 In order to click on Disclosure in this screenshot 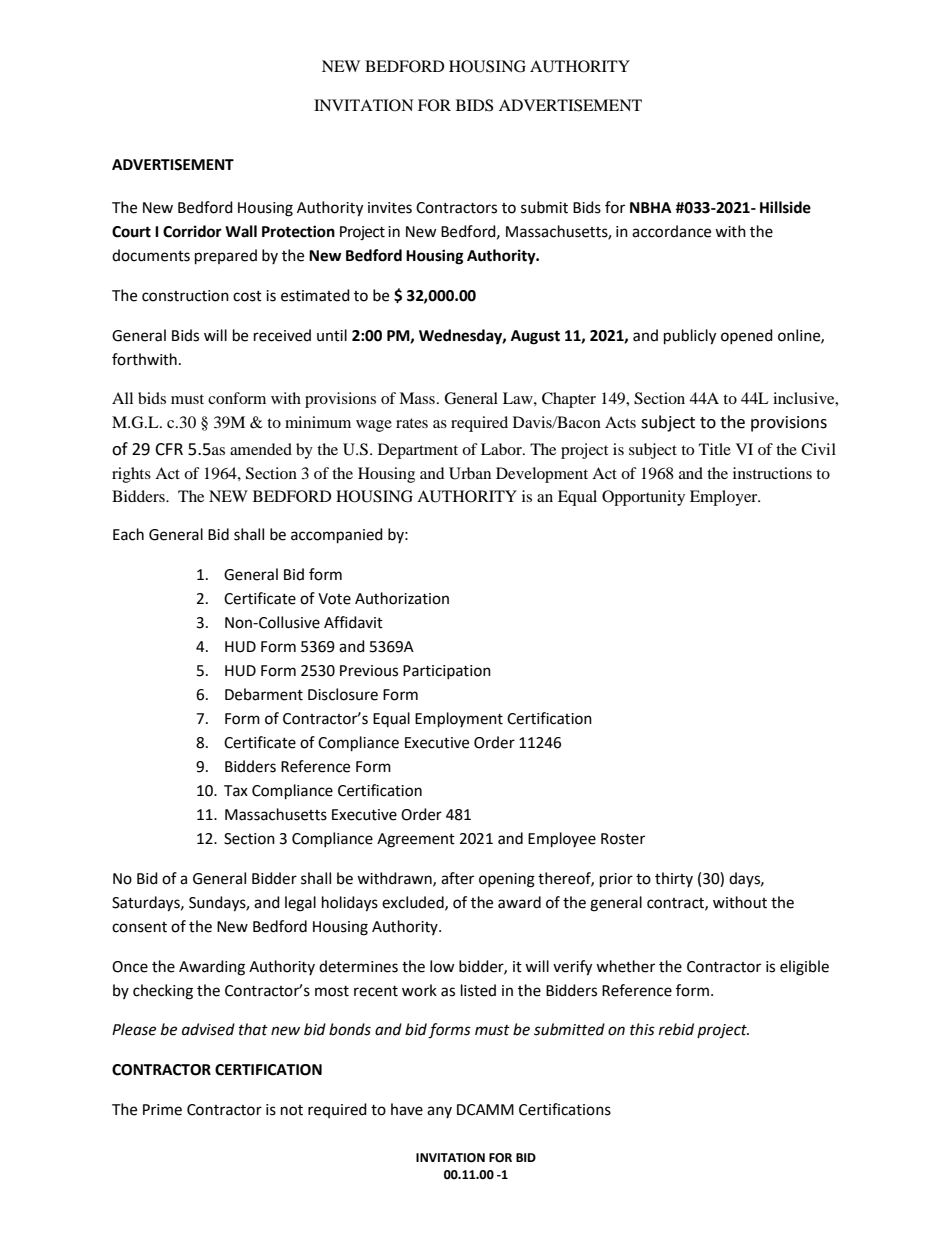, I will do `click(343, 694)`.
